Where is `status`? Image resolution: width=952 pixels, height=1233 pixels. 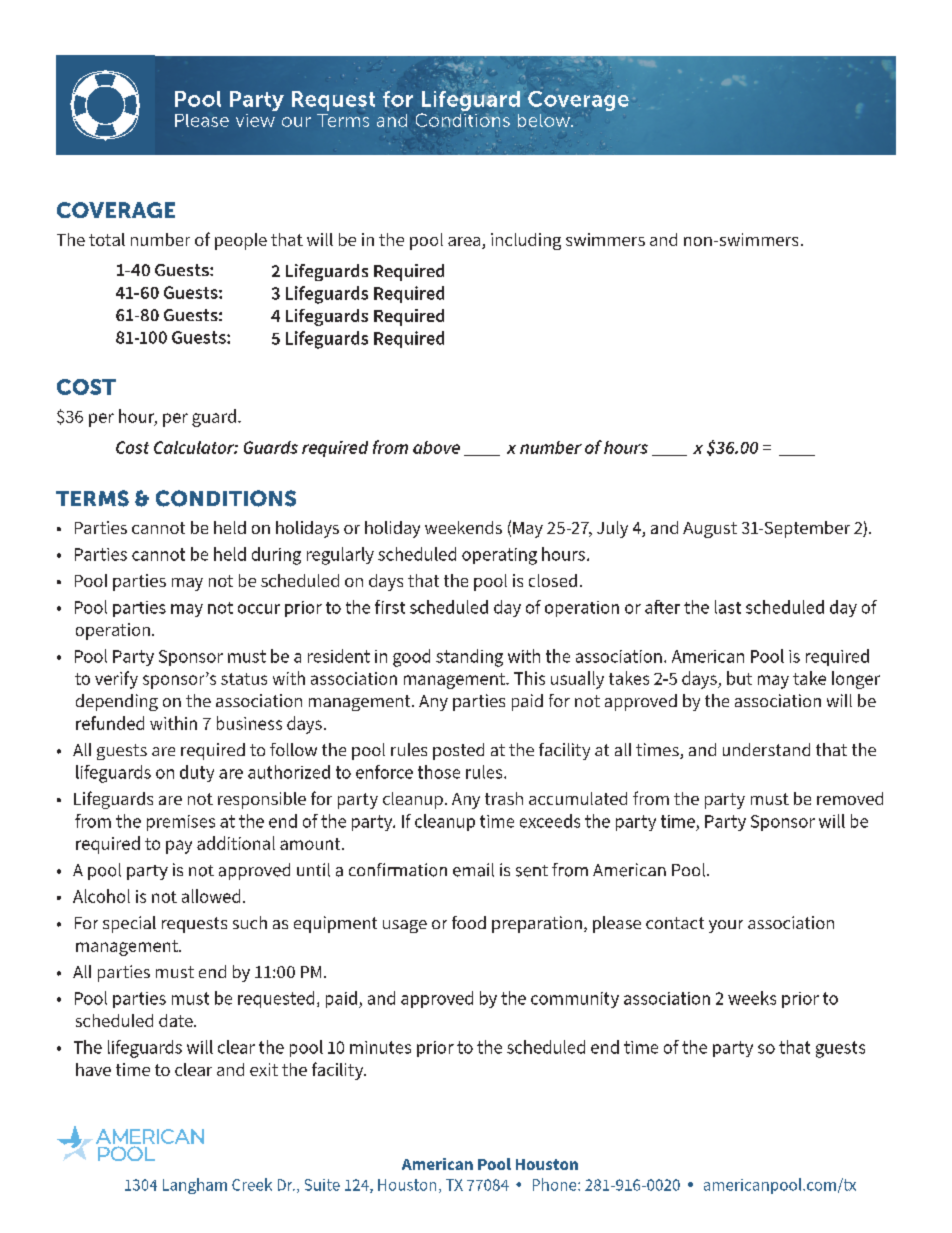
status is located at coordinates (244, 679).
